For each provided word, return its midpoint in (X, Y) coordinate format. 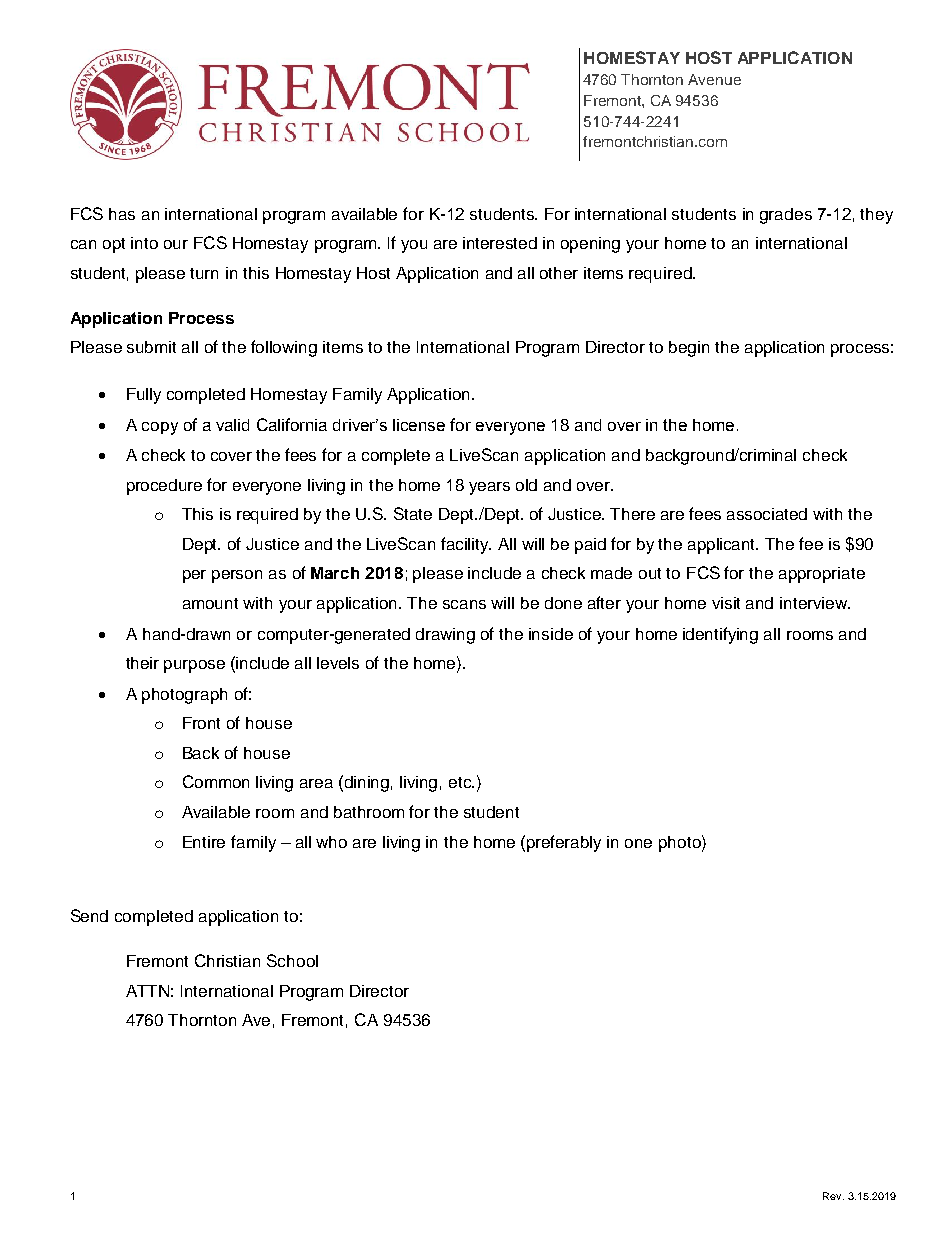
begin (689, 349)
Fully (144, 396)
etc (461, 782)
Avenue (714, 79)
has (122, 214)
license (419, 425)
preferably (564, 843)
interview (814, 603)
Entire (204, 842)
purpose (194, 666)
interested (500, 243)
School (292, 960)
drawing (445, 636)
